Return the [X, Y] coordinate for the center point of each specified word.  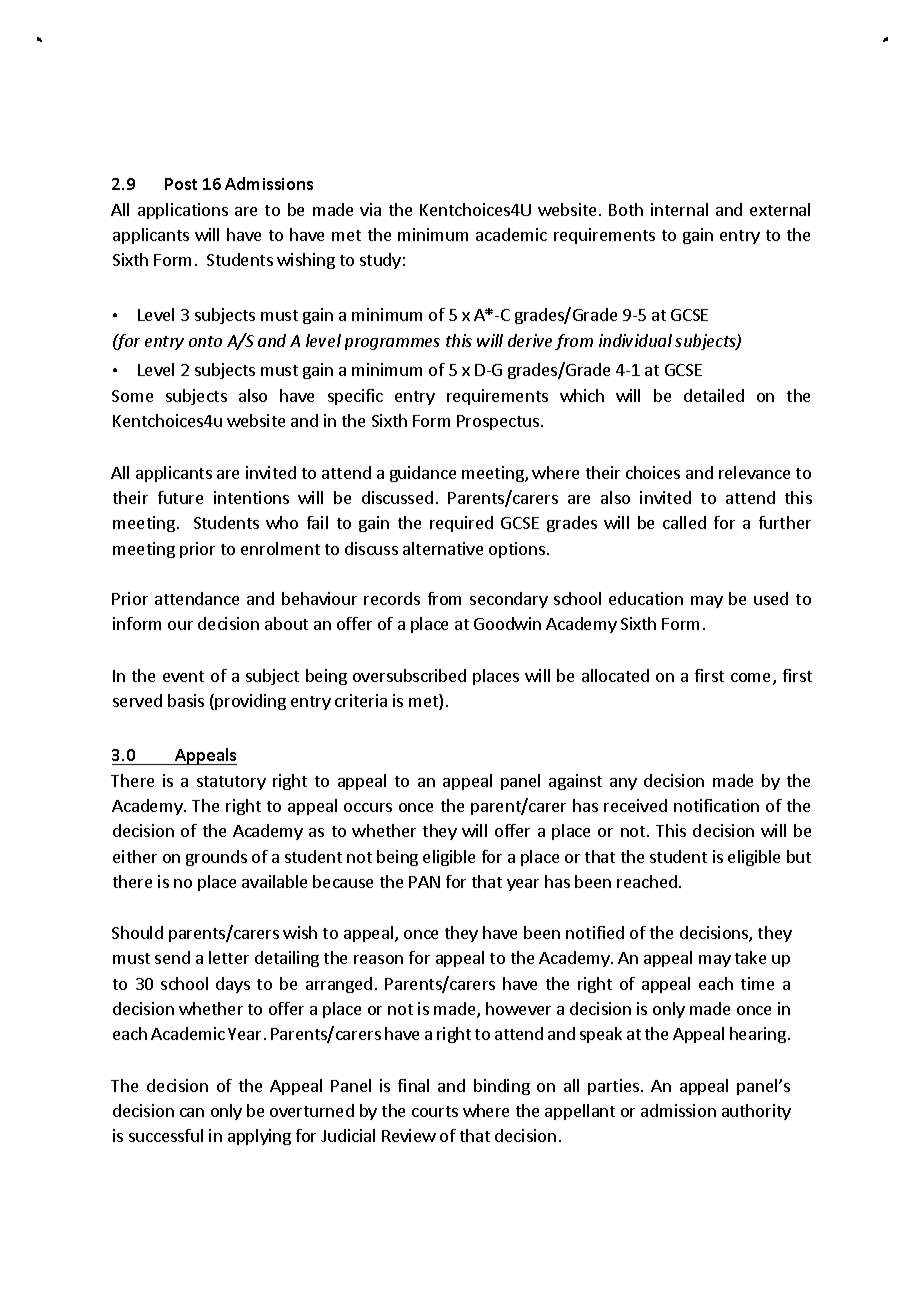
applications [183, 211]
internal [679, 209]
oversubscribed [409, 675]
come [752, 679]
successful [166, 1135]
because [343, 881]
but [799, 856]
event [183, 676]
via [370, 209]
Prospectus [499, 422]
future [180, 497]
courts [435, 1111]
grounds [216, 858]
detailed [714, 395]
